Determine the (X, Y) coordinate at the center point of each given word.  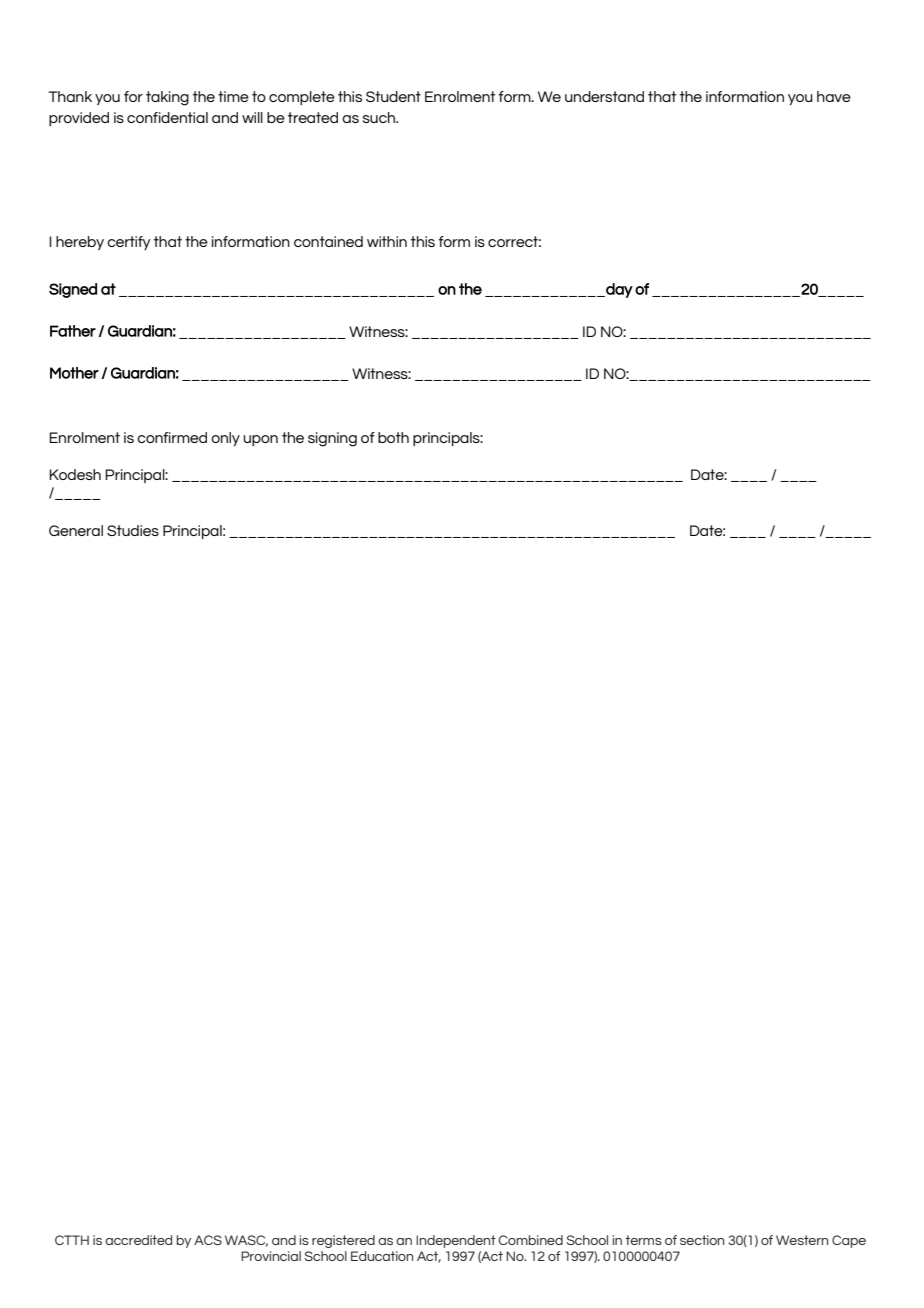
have (834, 96)
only (225, 439)
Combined (530, 1240)
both (393, 437)
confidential (167, 117)
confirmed (172, 437)
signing (332, 439)
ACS (208, 1240)
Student (393, 96)
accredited (138, 1240)
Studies (133, 530)
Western (802, 1240)
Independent (456, 1241)
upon (261, 440)
